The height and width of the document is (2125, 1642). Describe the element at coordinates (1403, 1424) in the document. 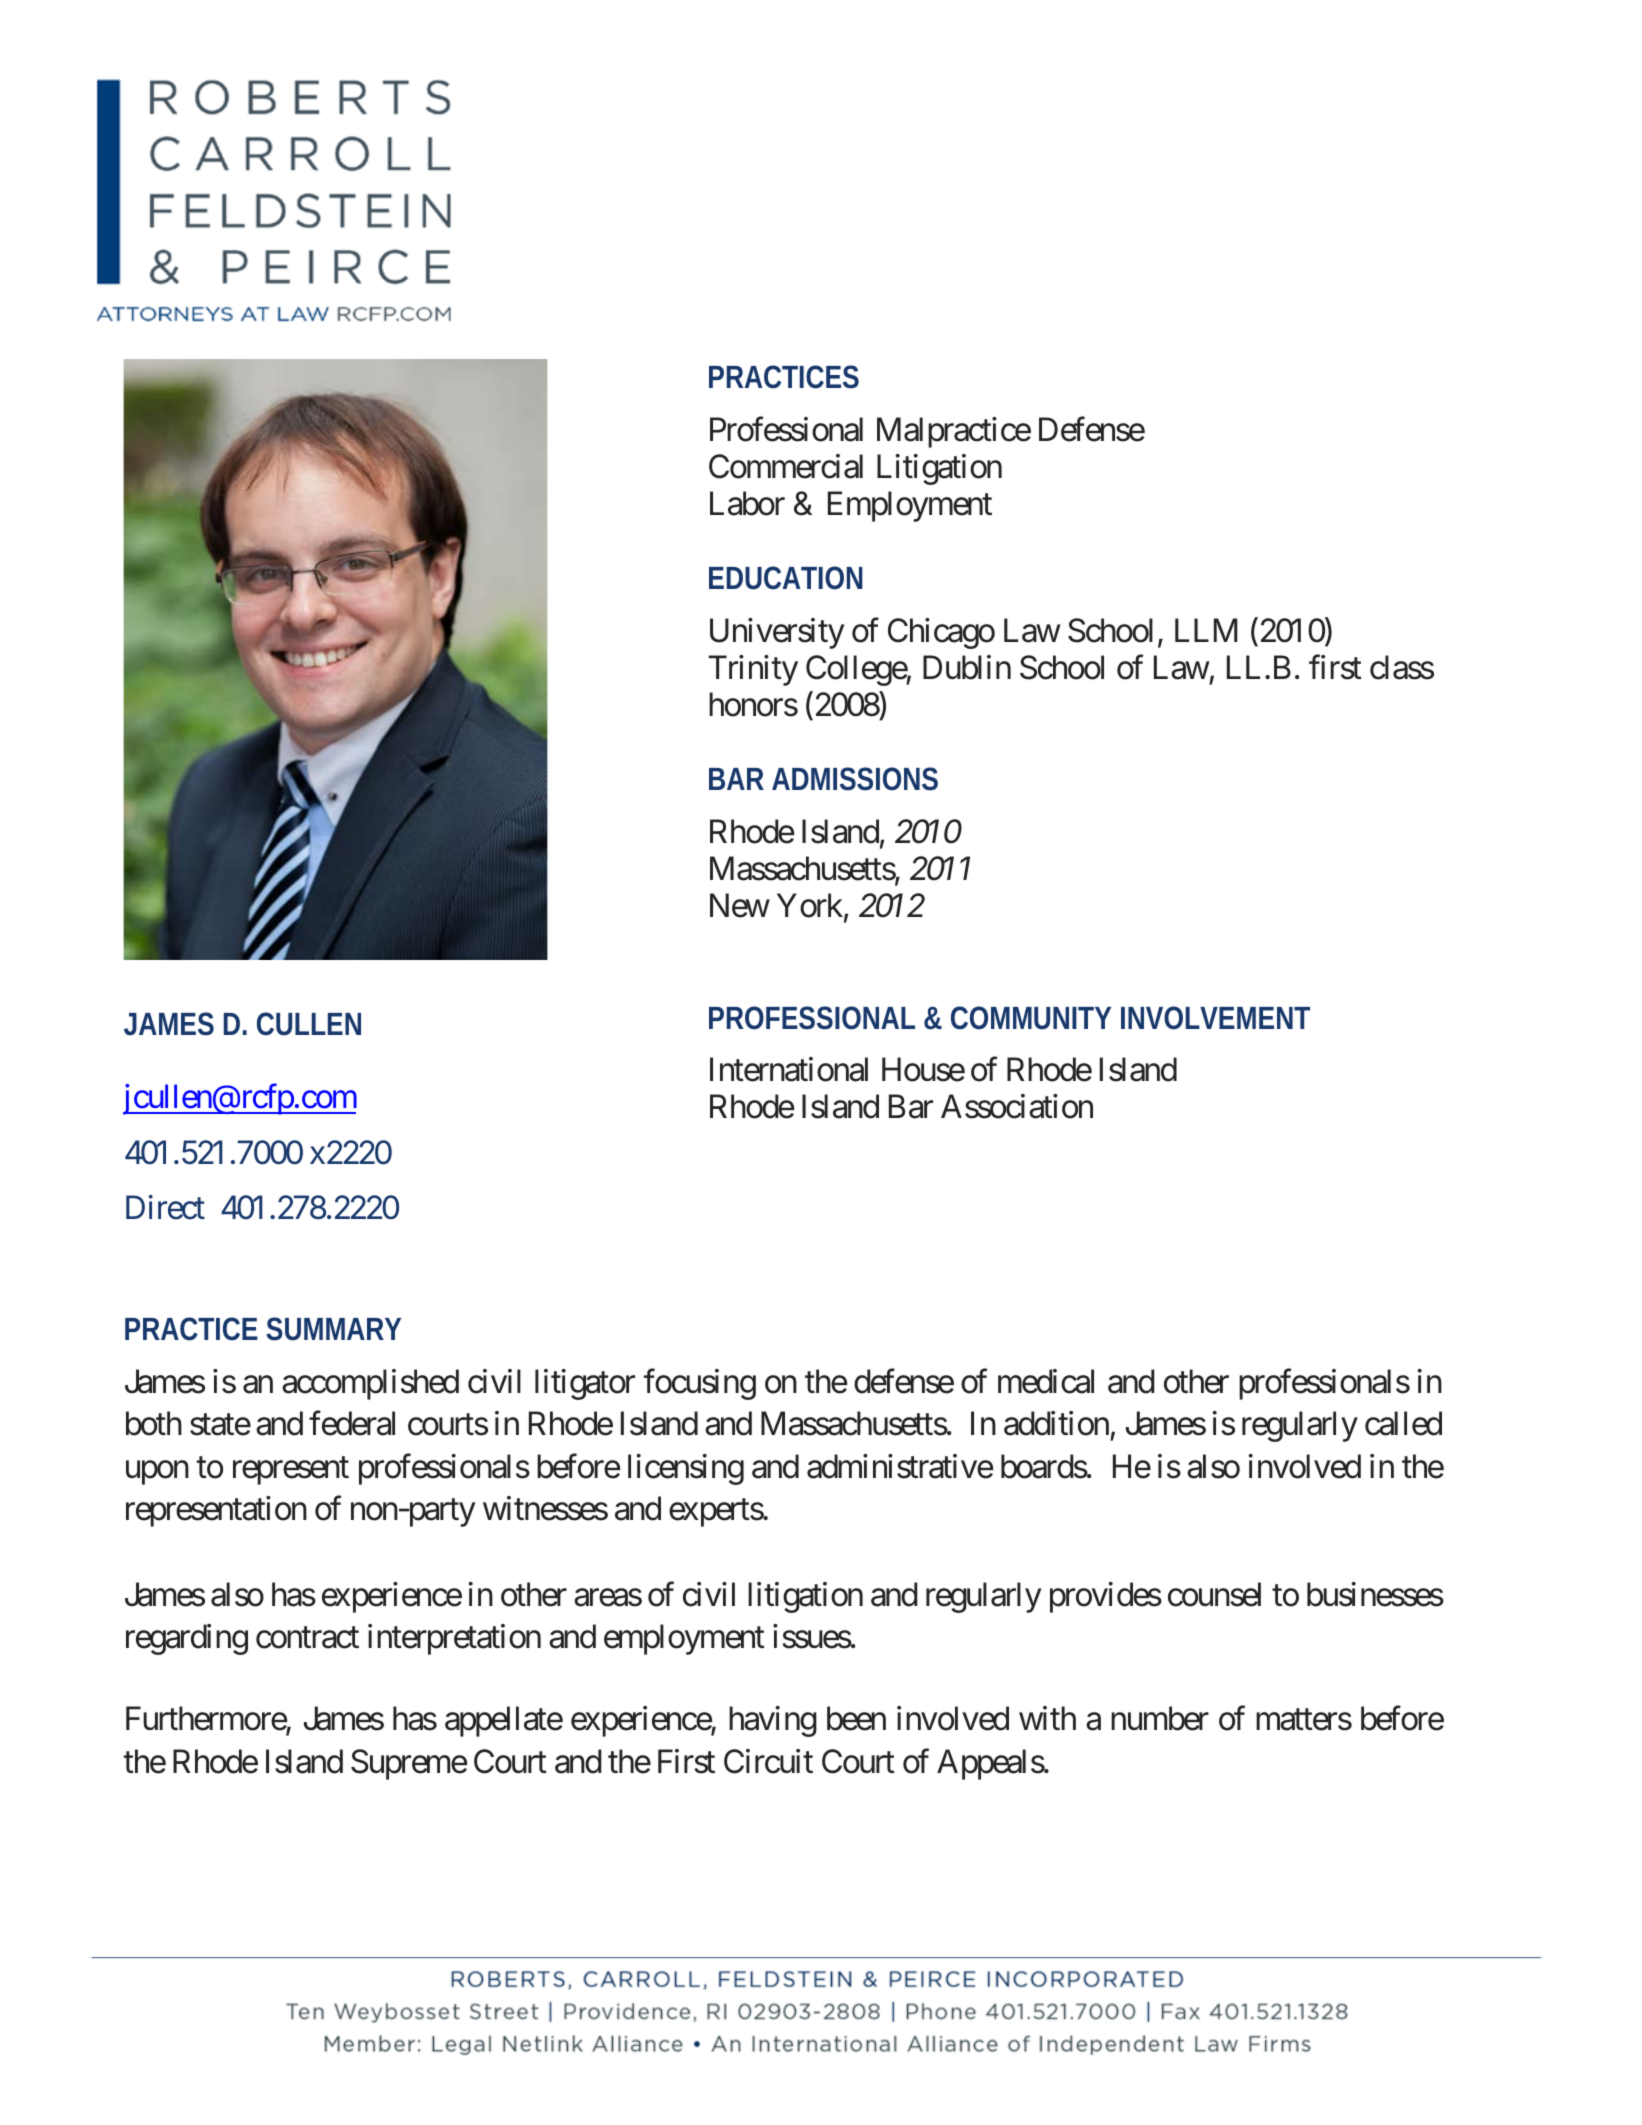

I see `called` at that location.
